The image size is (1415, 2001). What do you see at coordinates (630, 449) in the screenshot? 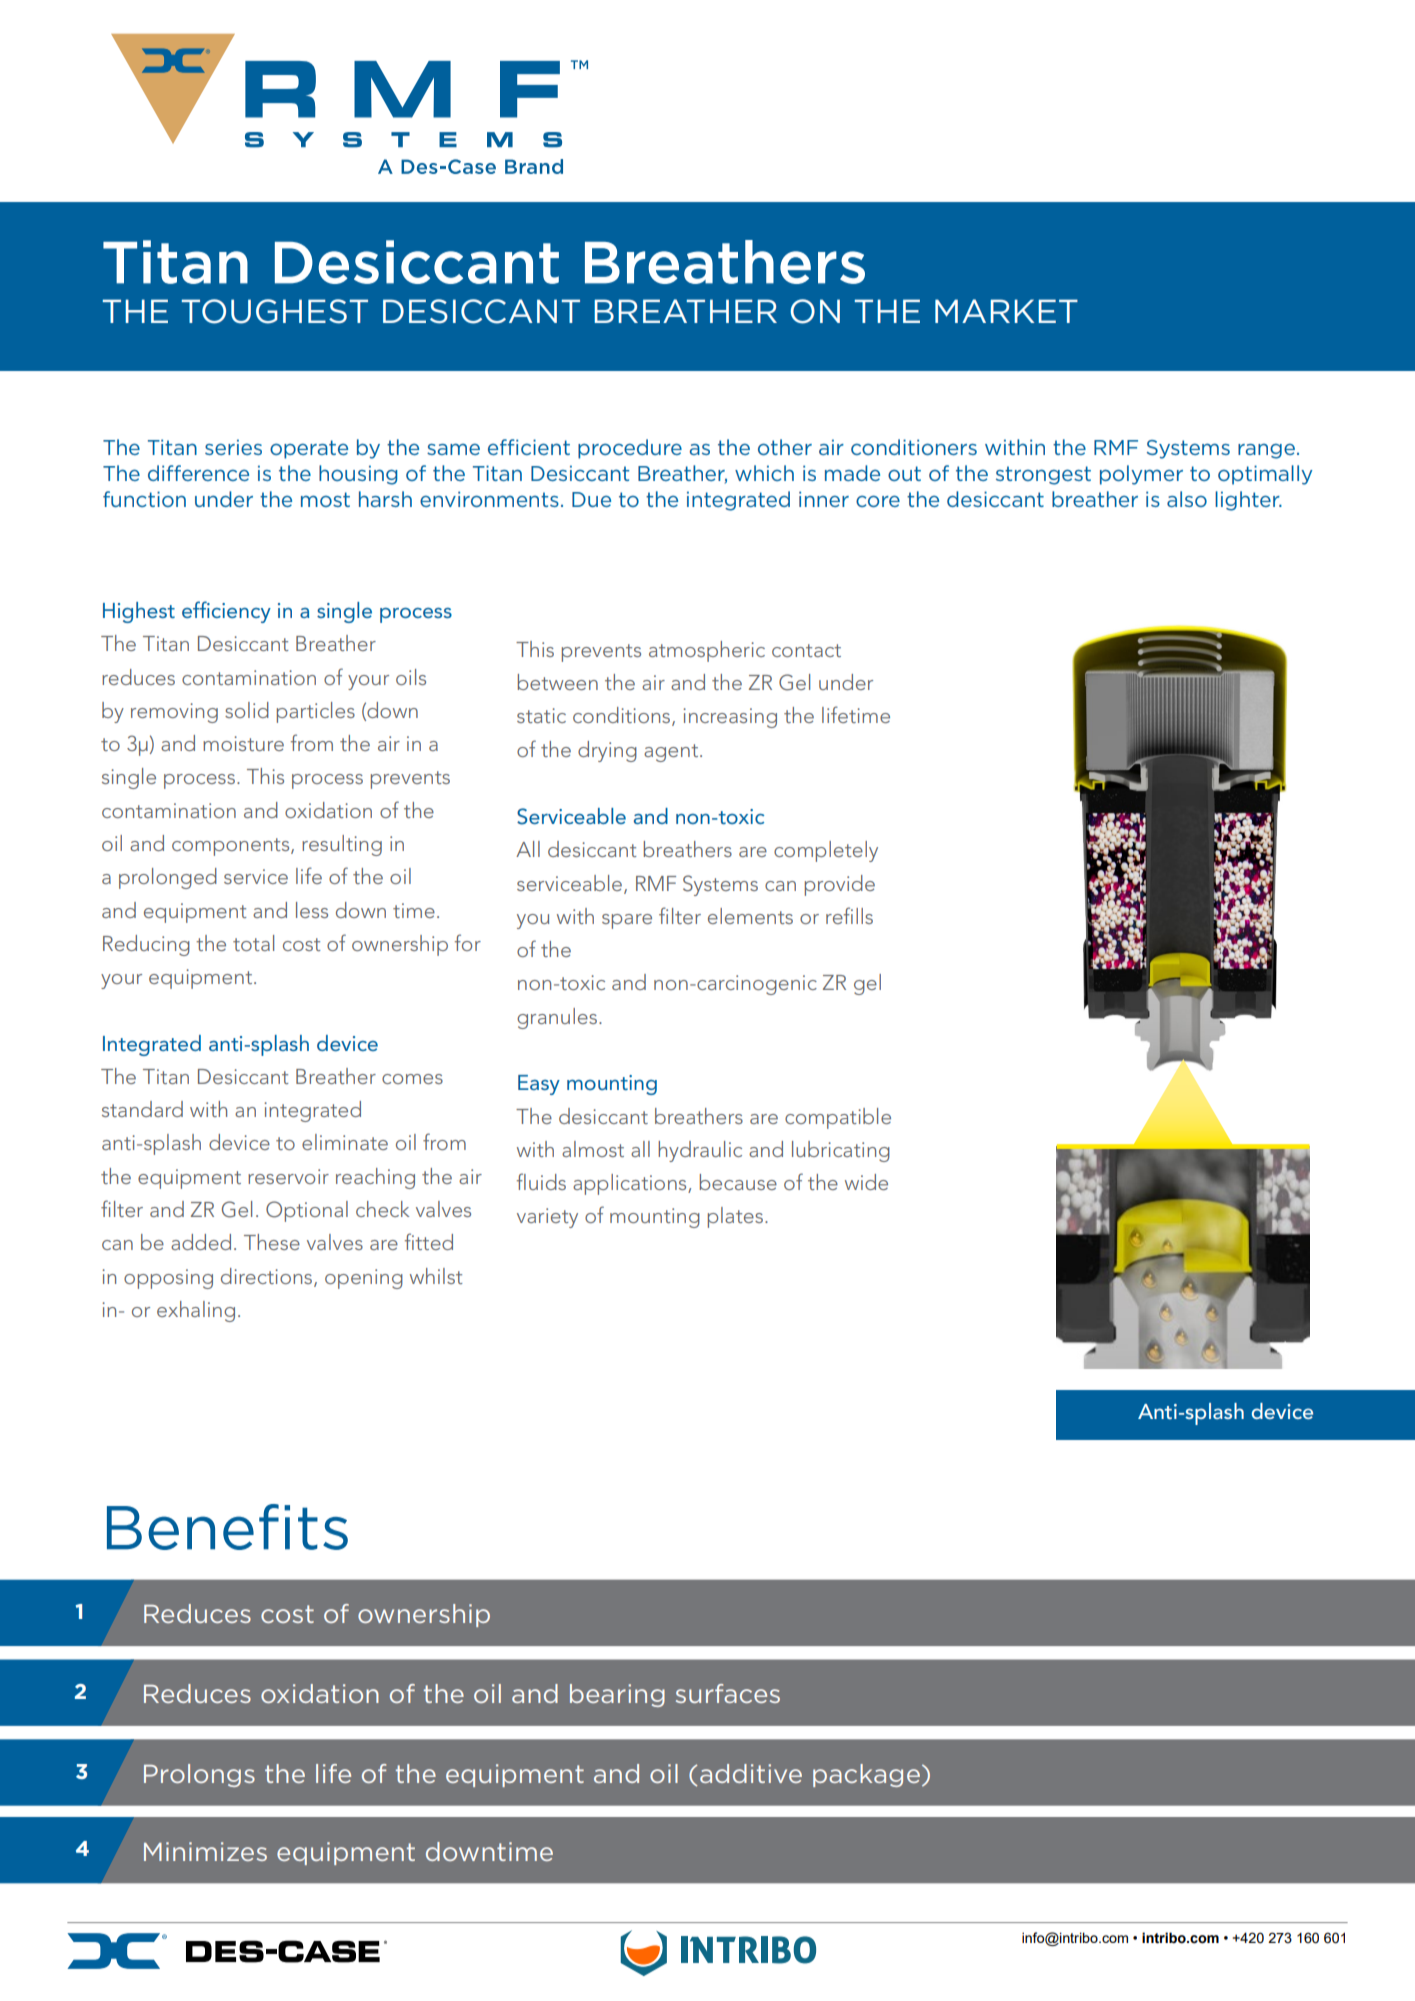
I see `procedure` at bounding box center [630, 449].
